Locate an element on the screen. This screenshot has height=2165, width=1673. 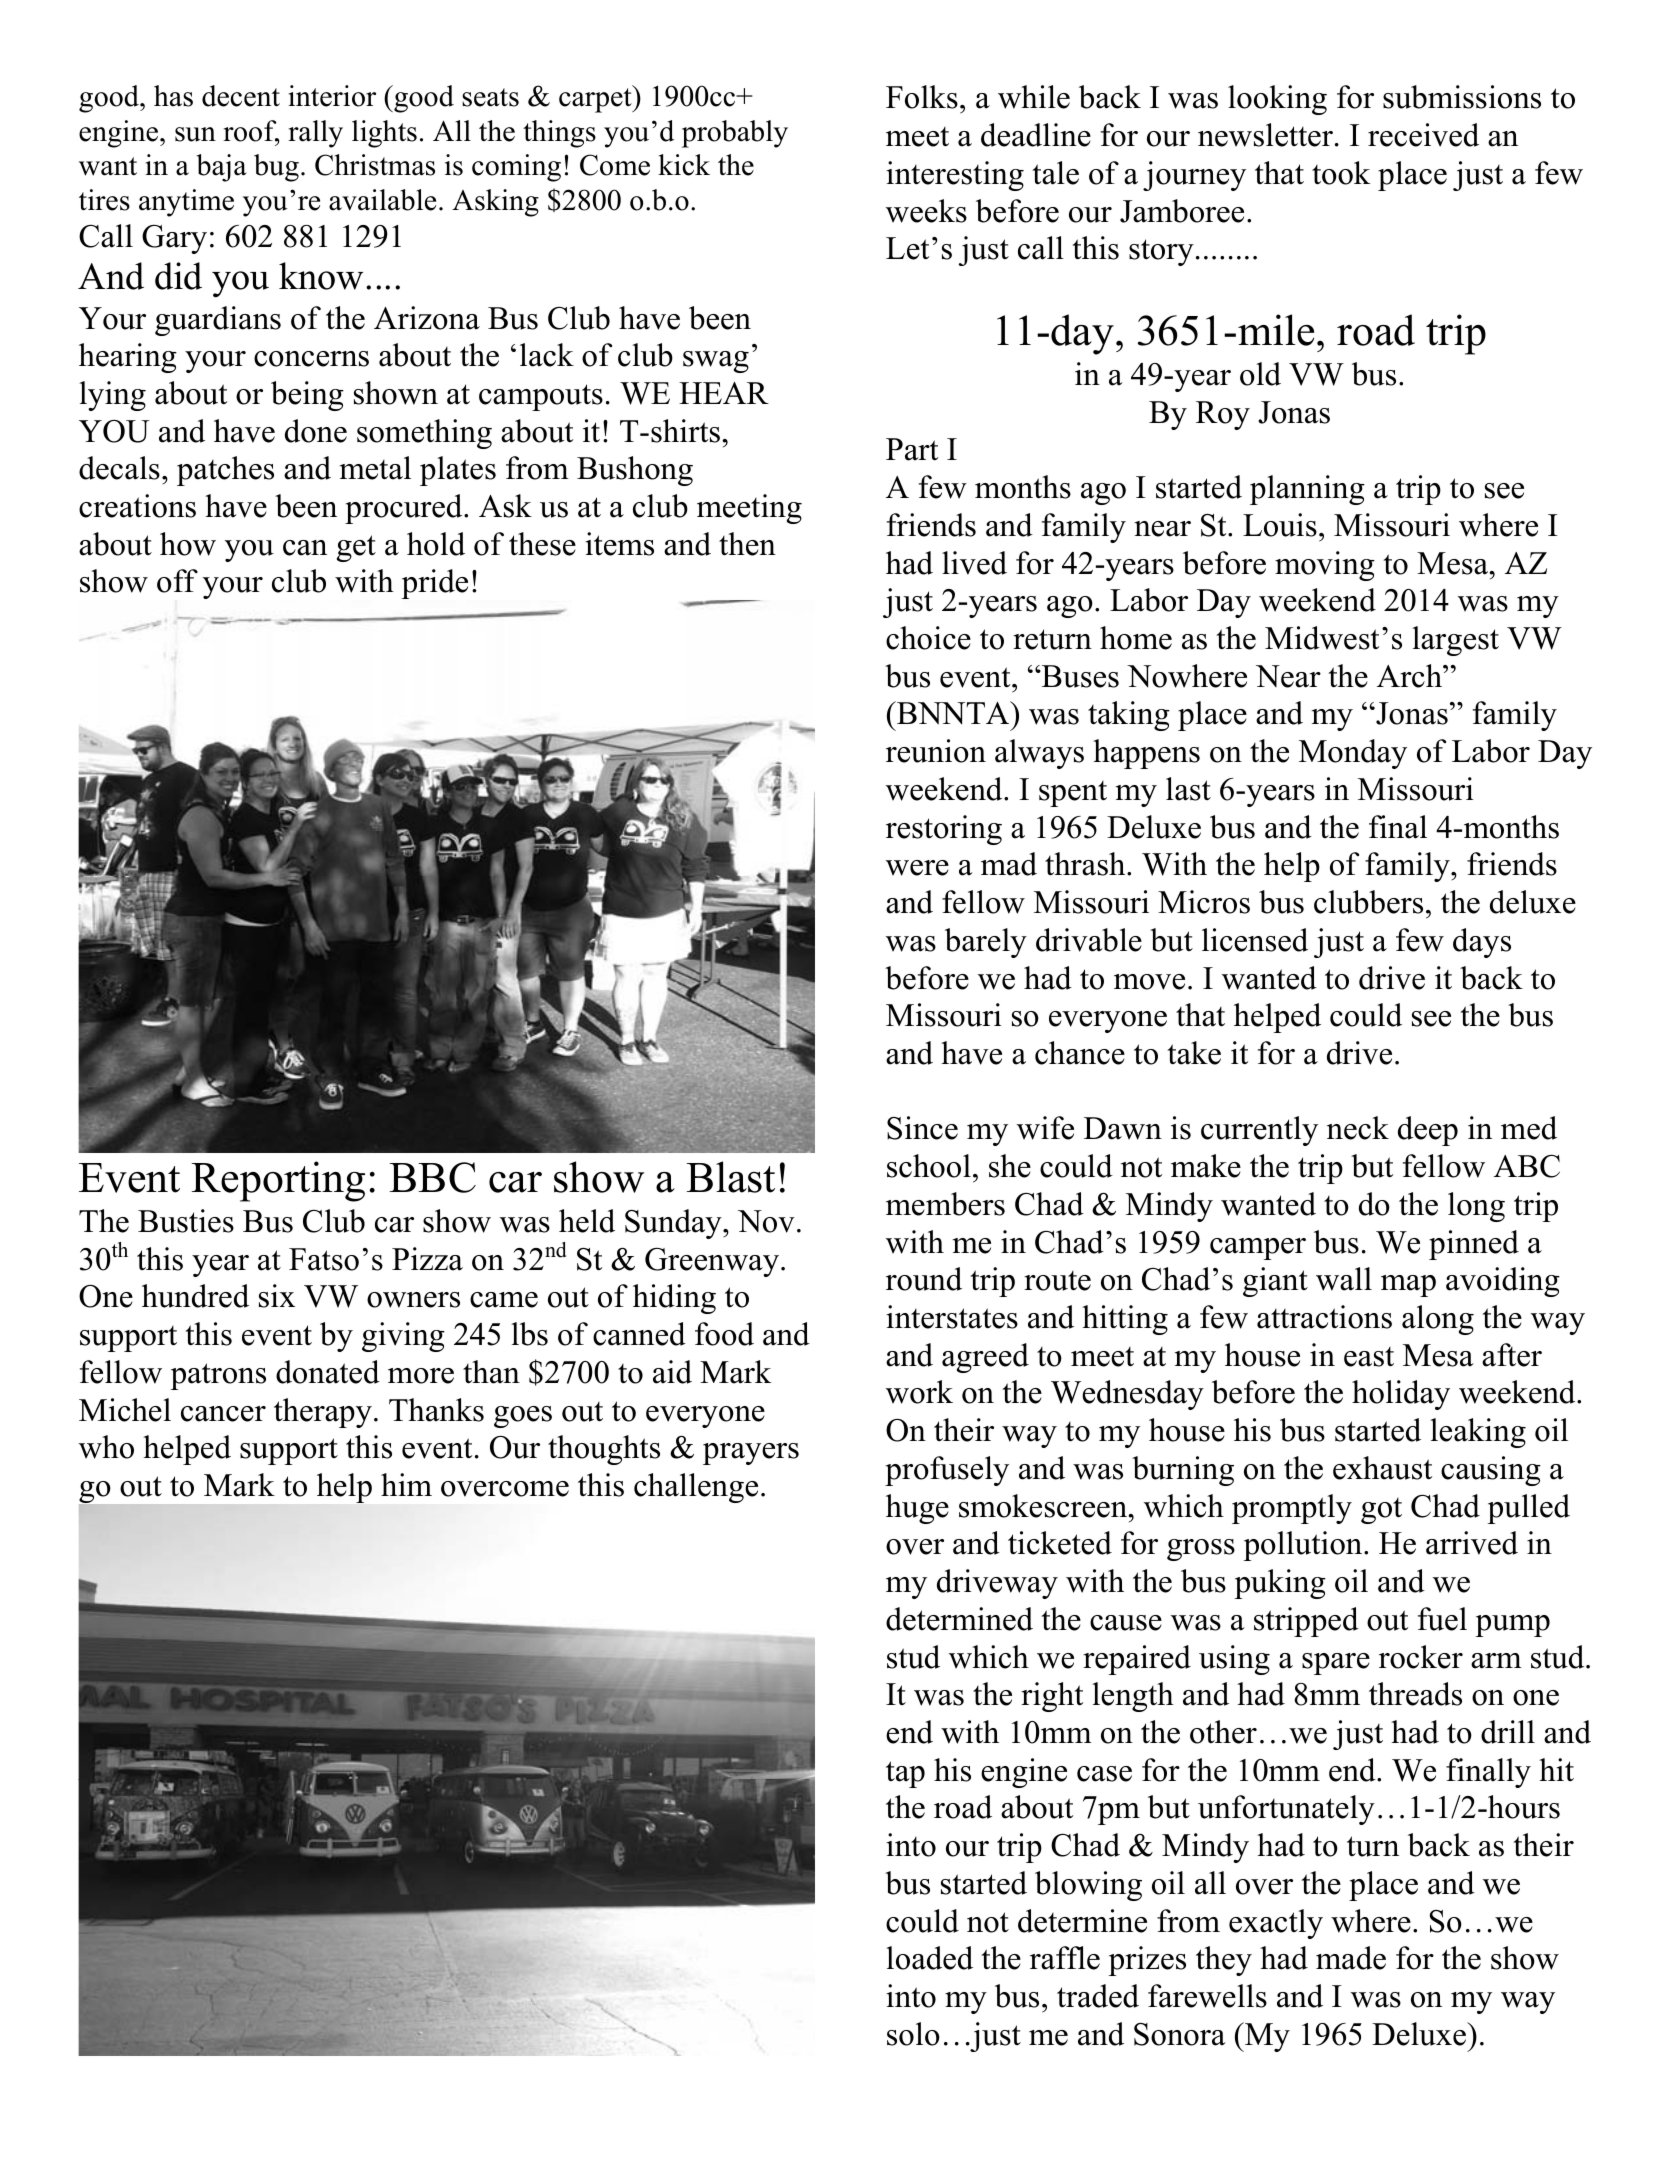
loaded is located at coordinates (929, 1958).
